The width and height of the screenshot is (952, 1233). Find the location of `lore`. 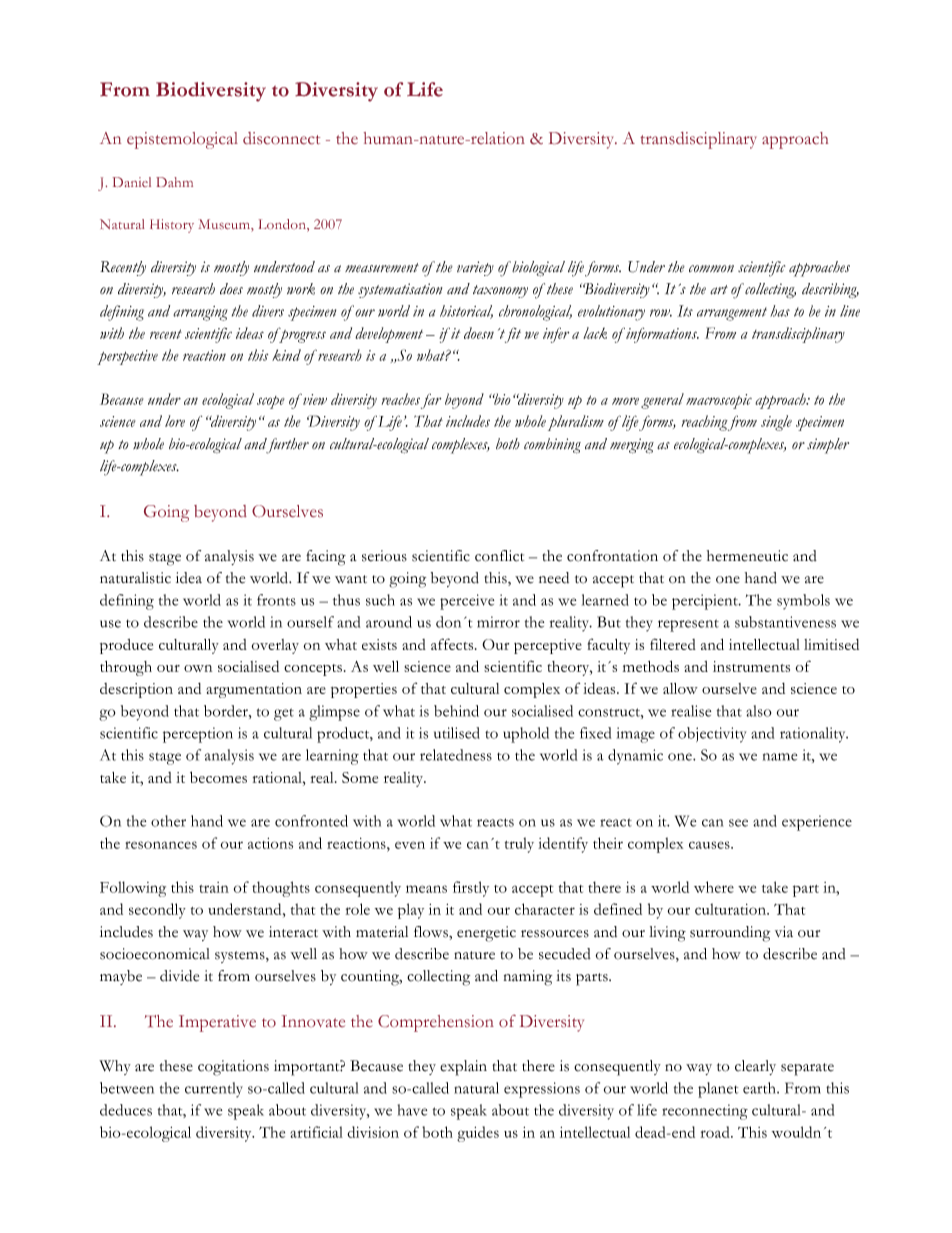

lore is located at coordinates (175, 421).
